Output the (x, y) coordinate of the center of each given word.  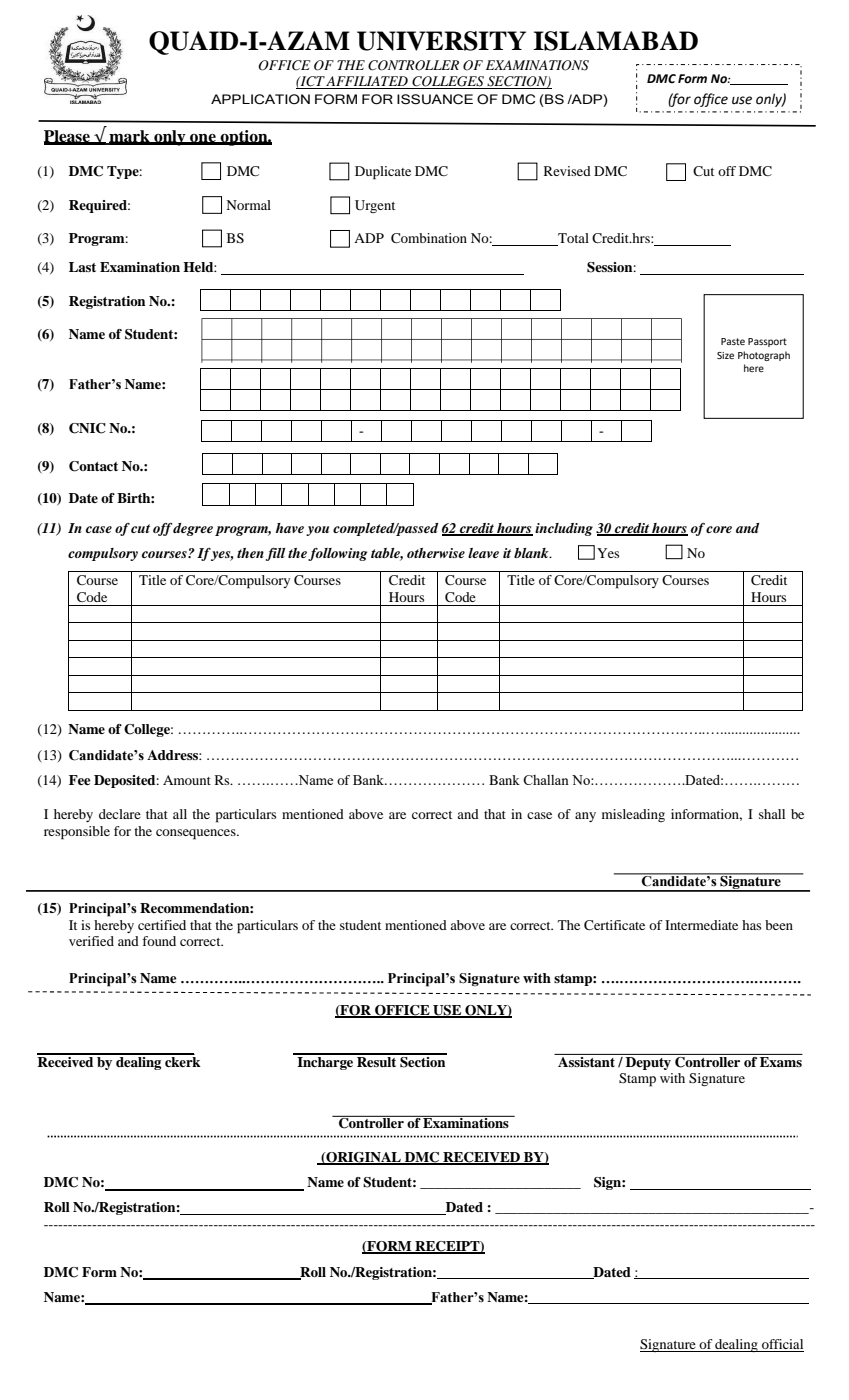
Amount (187, 780)
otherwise (436, 553)
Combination (429, 238)
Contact (93, 466)
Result (377, 1060)
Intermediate (701, 925)
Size (725, 355)
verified (91, 941)
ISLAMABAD (615, 41)
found (159, 941)
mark (129, 137)
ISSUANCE (435, 99)
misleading (633, 815)
